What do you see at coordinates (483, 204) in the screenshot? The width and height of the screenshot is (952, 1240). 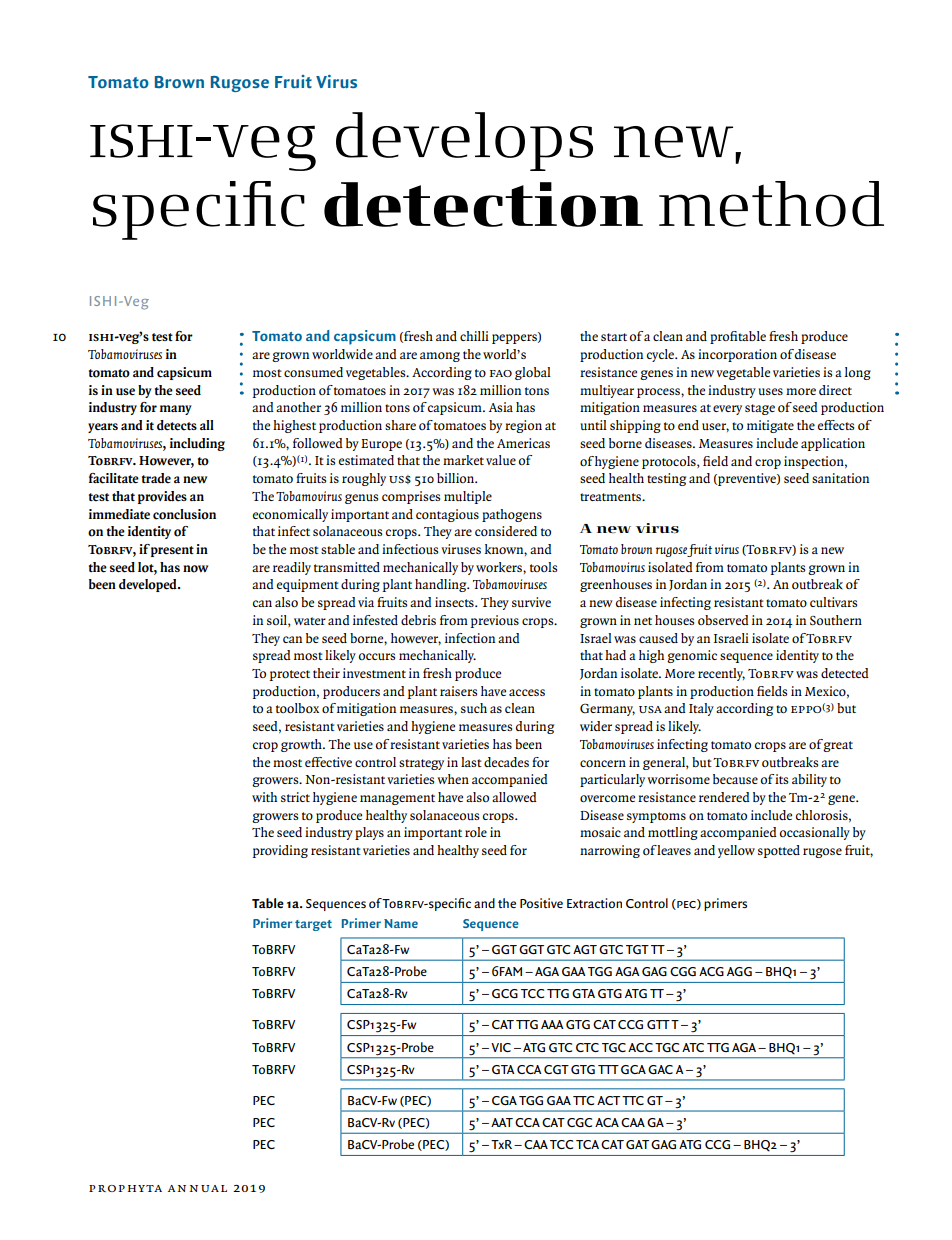 I see `detection` at bounding box center [483, 204].
